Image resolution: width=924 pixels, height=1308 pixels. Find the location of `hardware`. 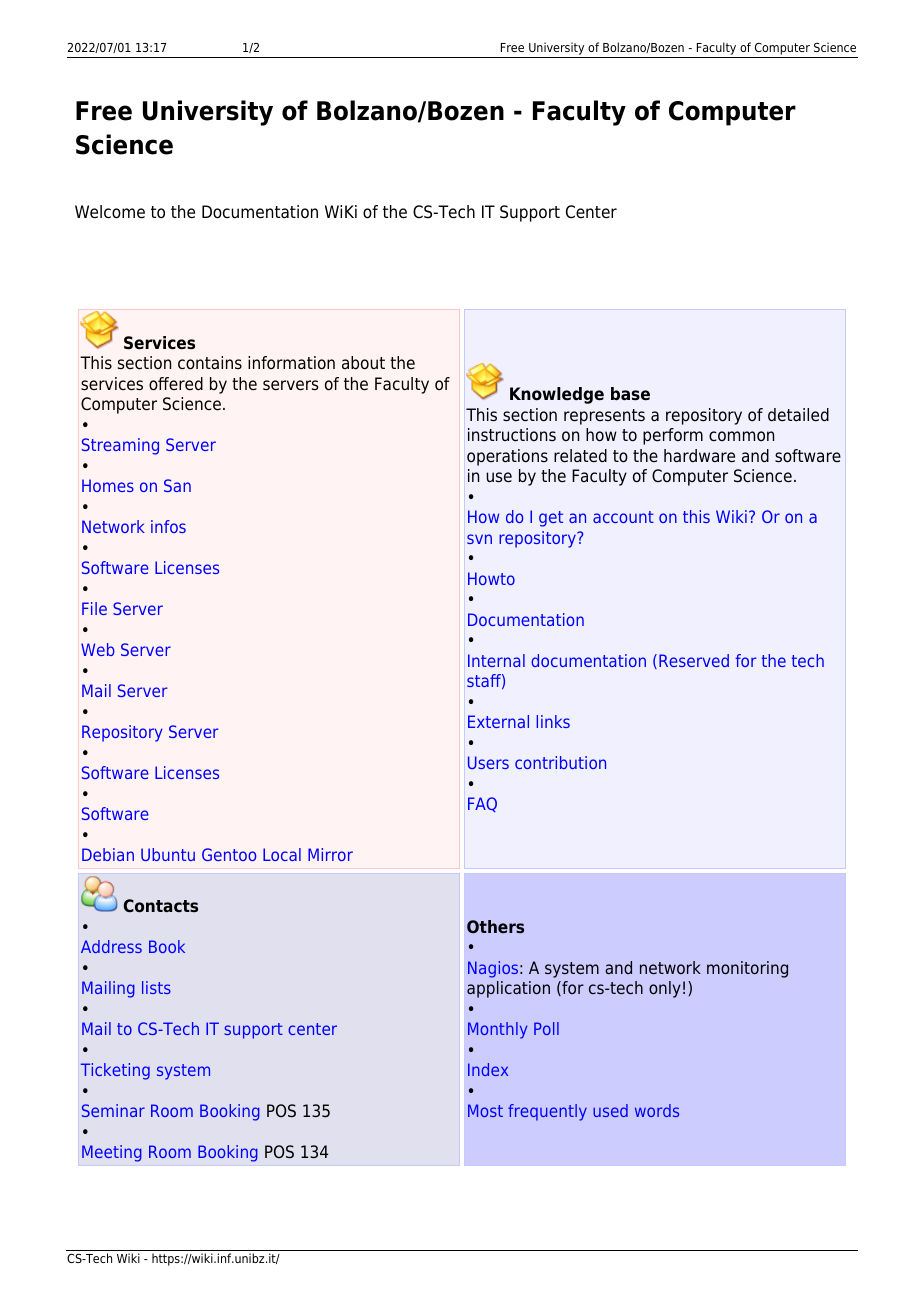

hardware is located at coordinates (699, 456).
